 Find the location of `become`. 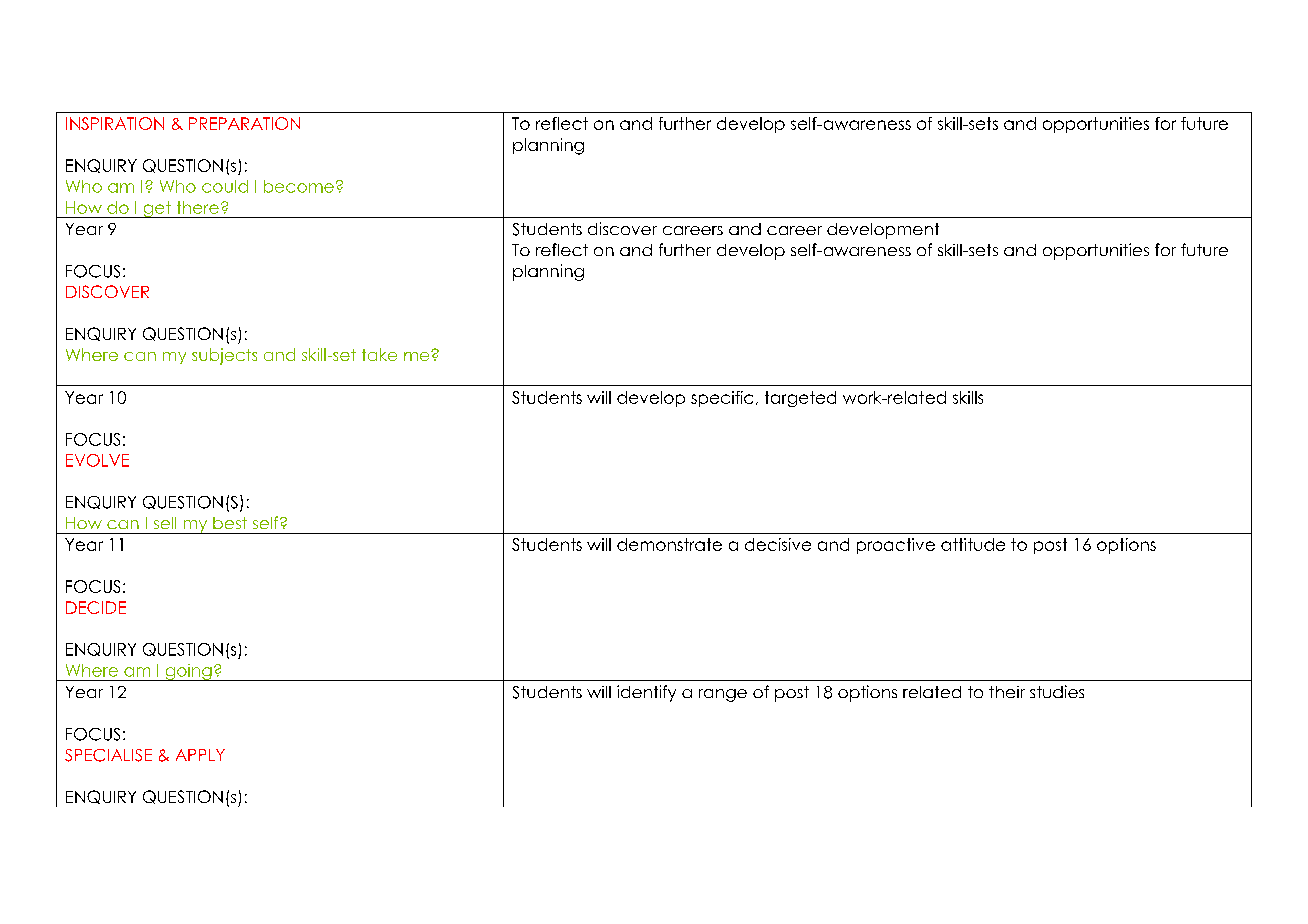

become is located at coordinates (299, 186).
